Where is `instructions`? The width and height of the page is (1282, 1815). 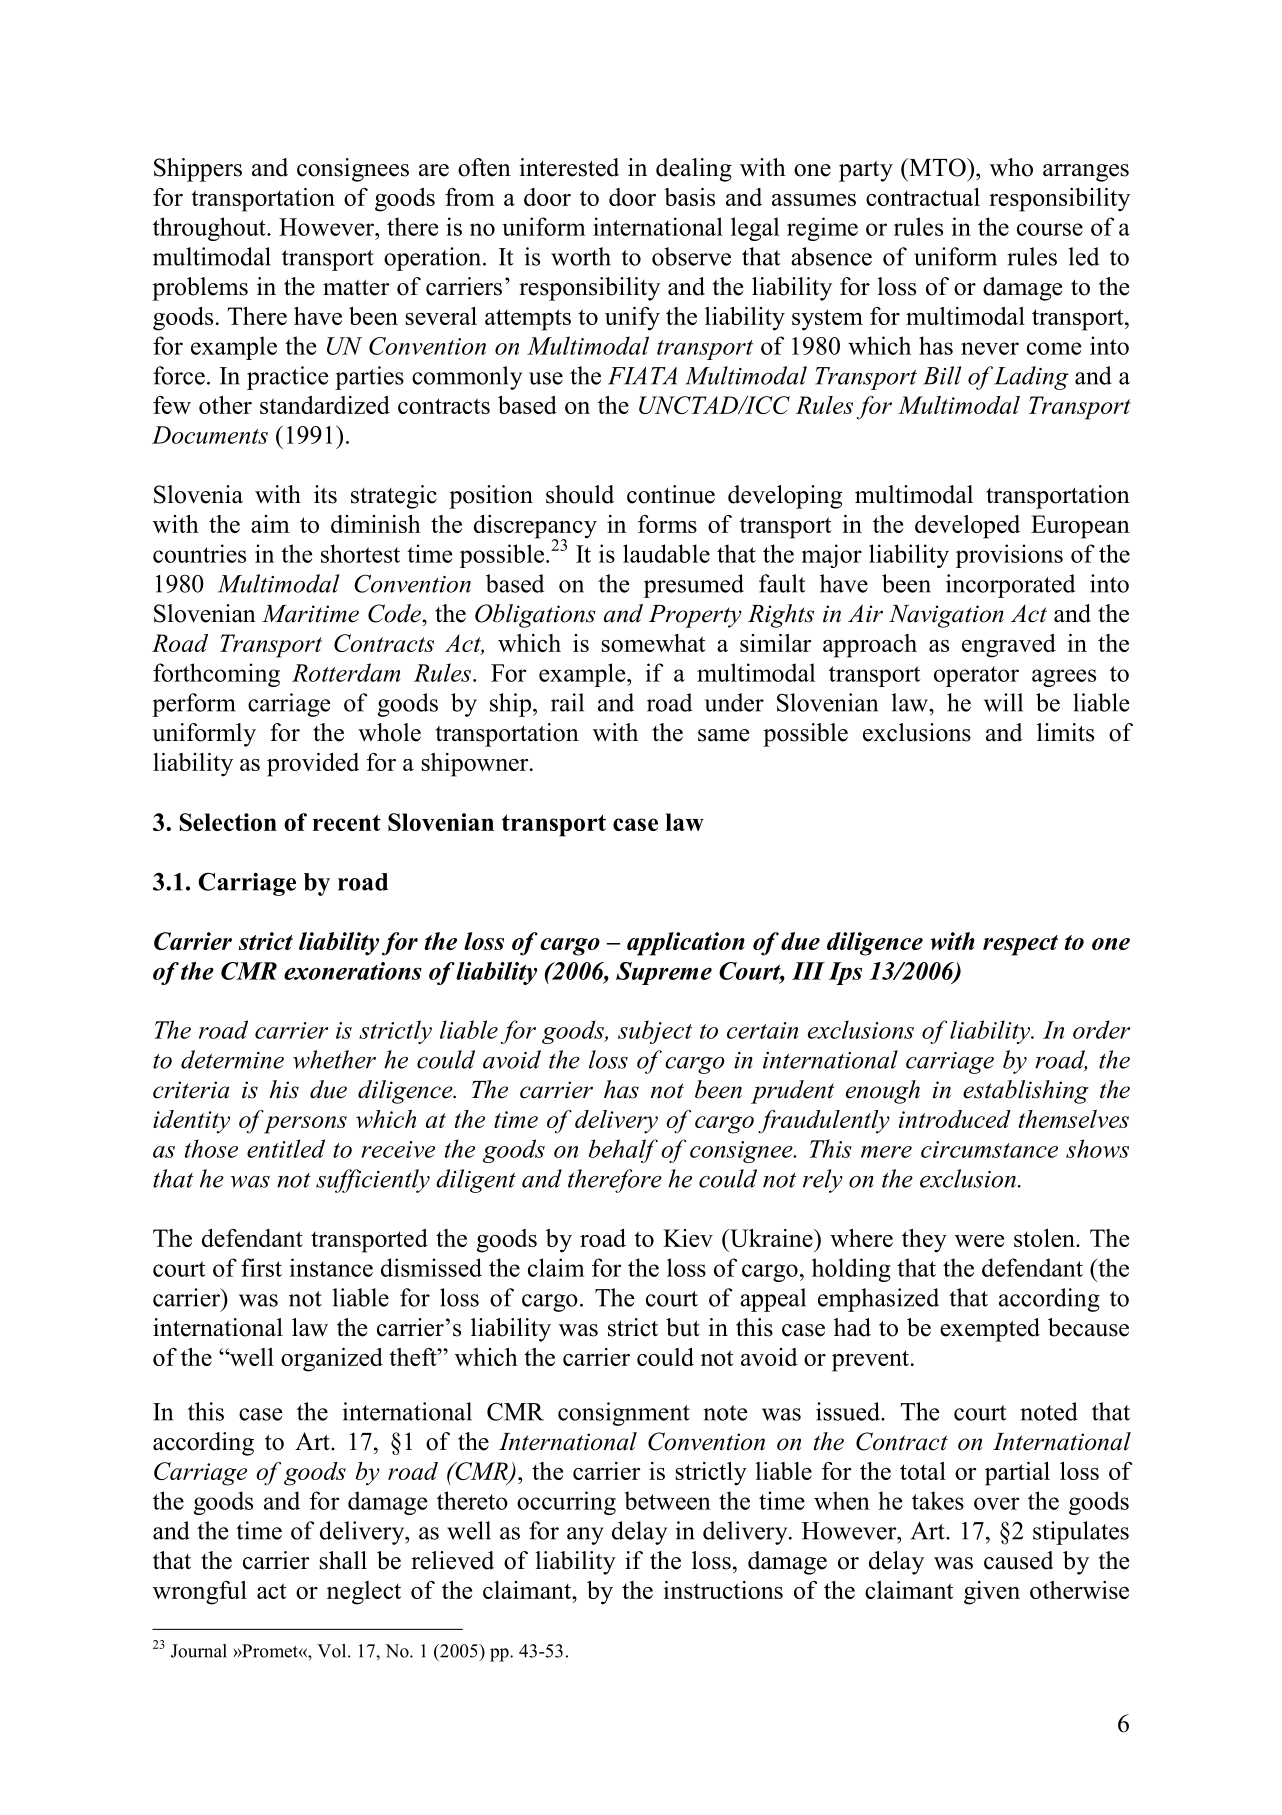 instructions is located at coordinates (723, 1590).
